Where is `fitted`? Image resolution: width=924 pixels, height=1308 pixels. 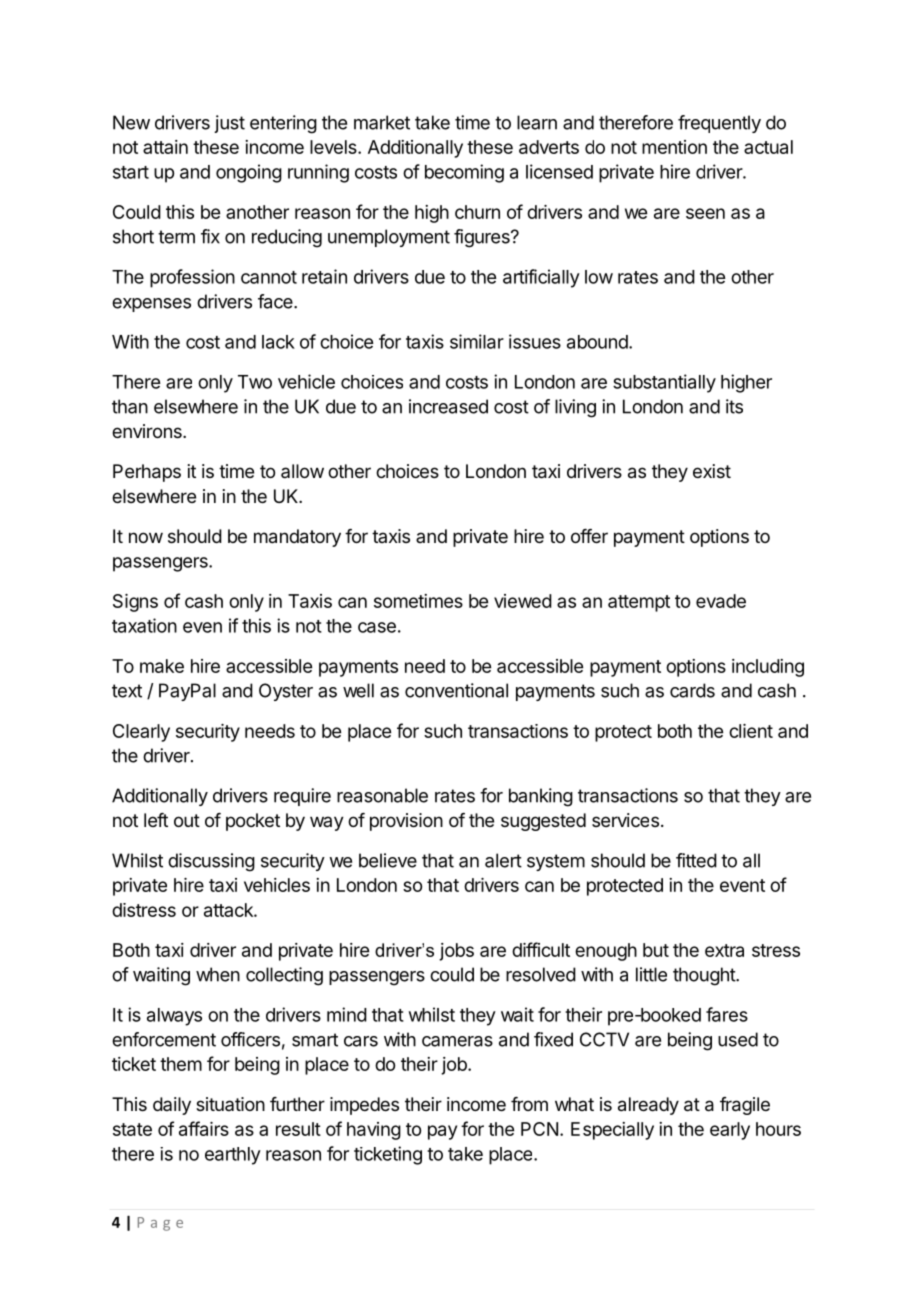
fitted is located at coordinates (696, 860).
